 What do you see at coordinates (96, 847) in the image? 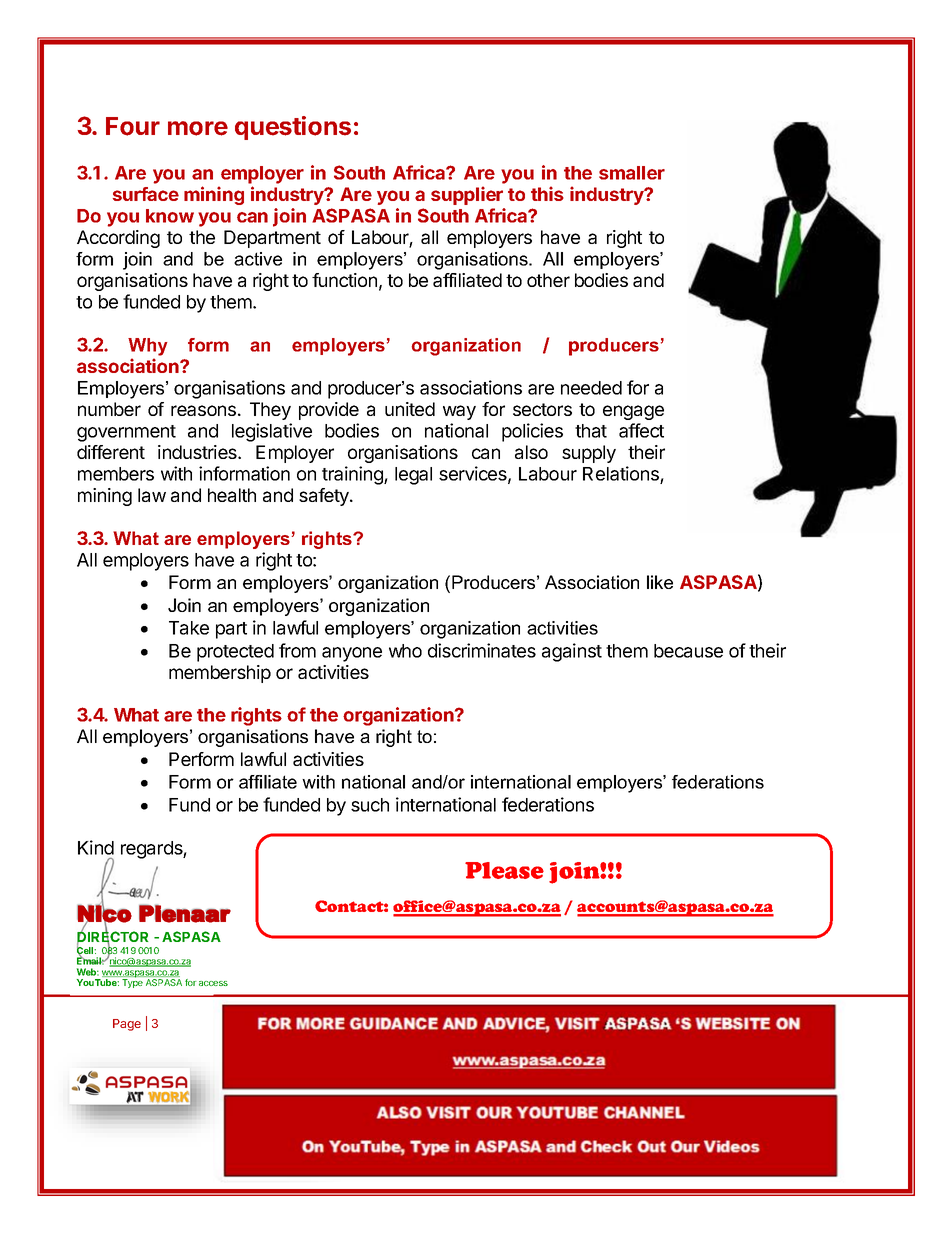
I see `Kind` at bounding box center [96, 847].
